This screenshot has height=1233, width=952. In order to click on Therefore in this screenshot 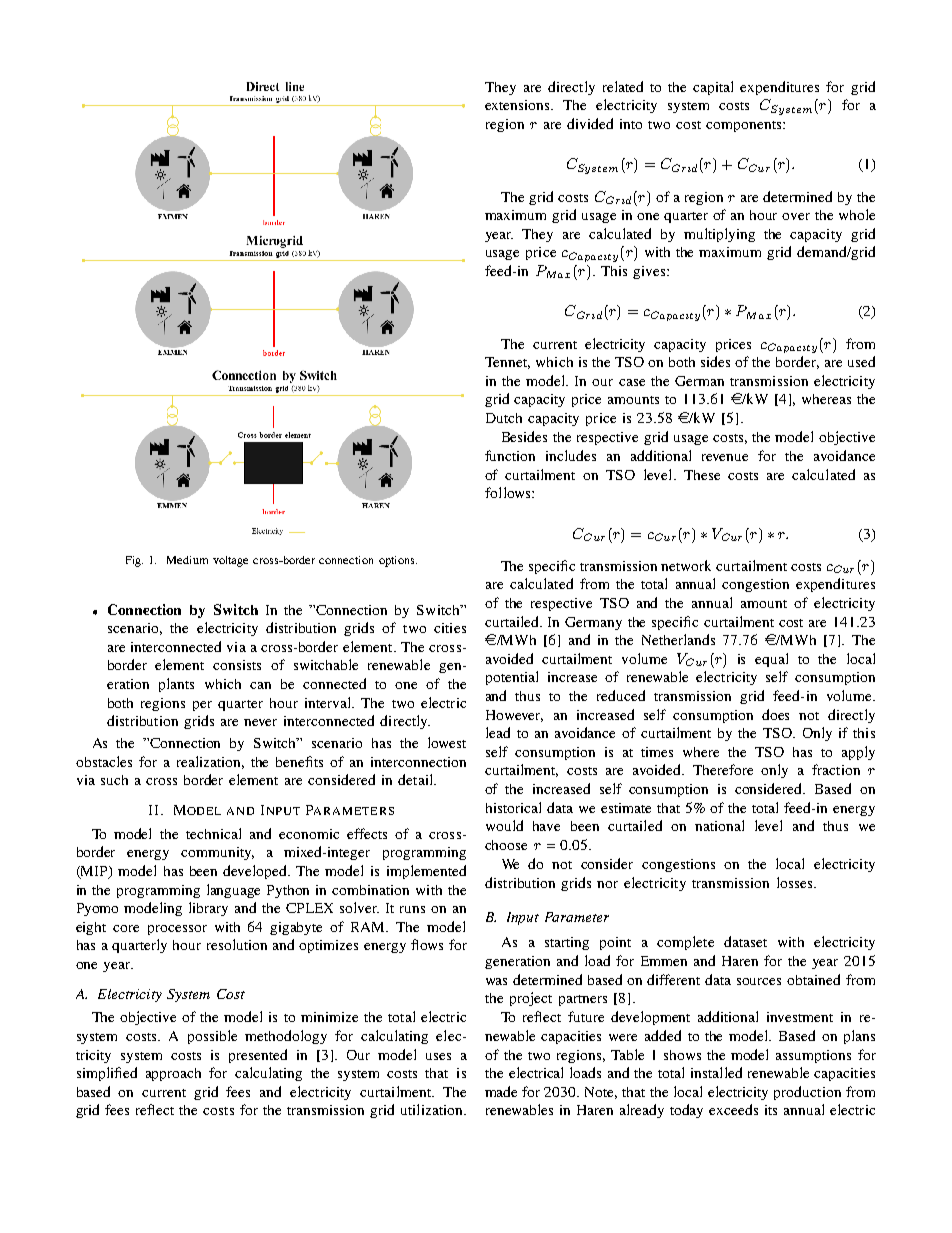, I will do `click(723, 769)`.
